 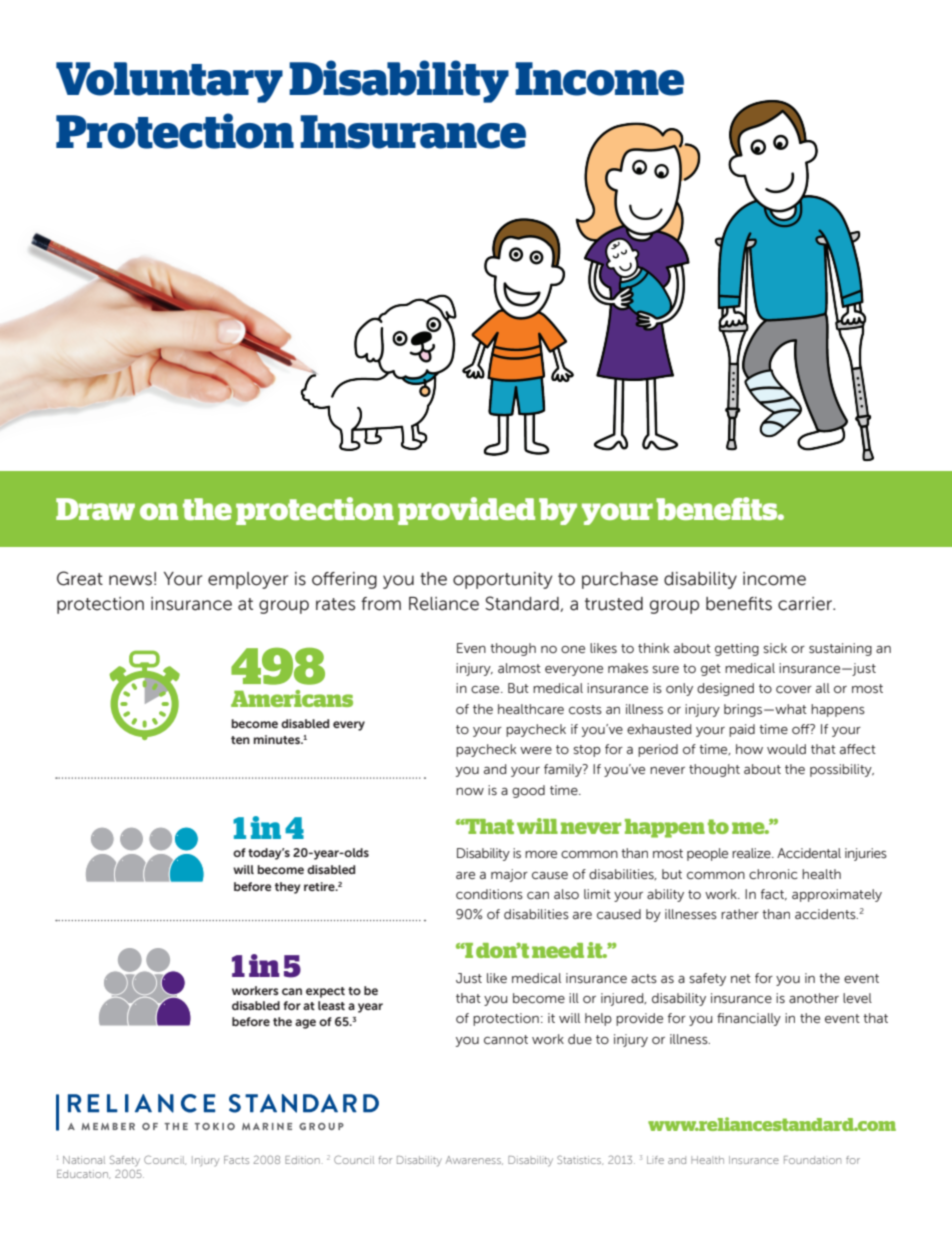 I want to click on Voluntary, so click(x=169, y=82).
